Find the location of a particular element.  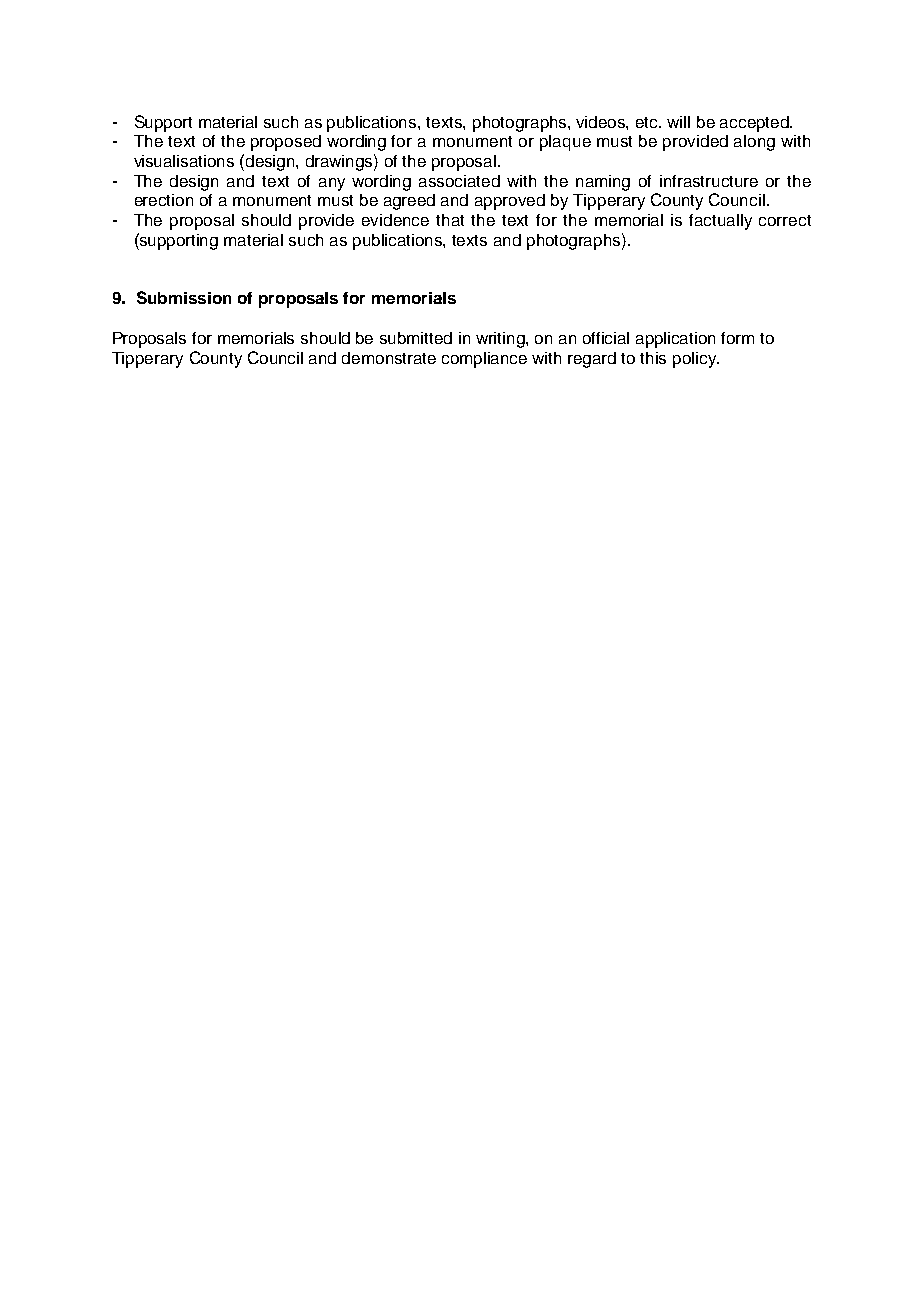

factually is located at coordinates (720, 222).
